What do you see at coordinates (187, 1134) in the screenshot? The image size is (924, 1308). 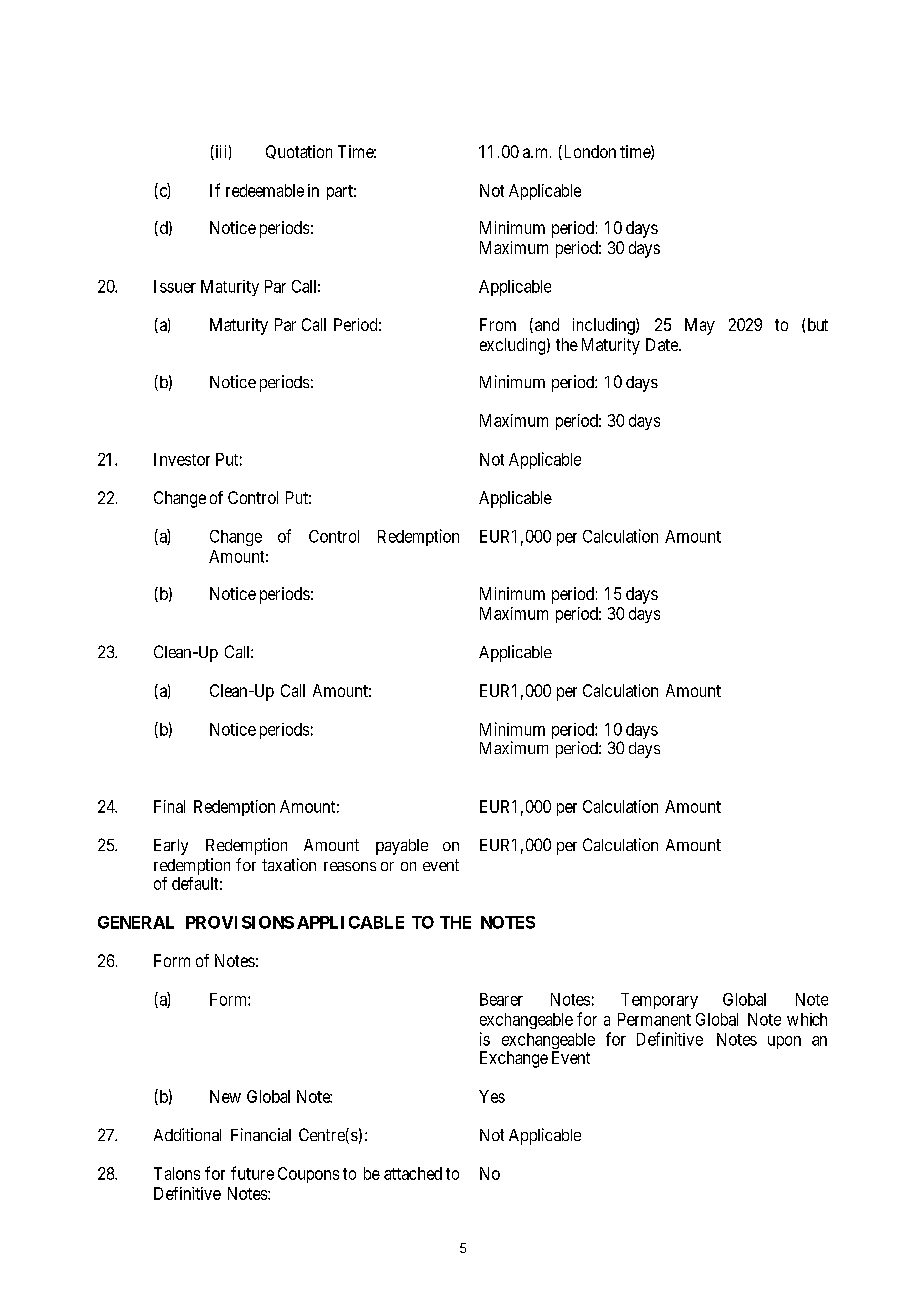 I see `Additional` at bounding box center [187, 1134].
